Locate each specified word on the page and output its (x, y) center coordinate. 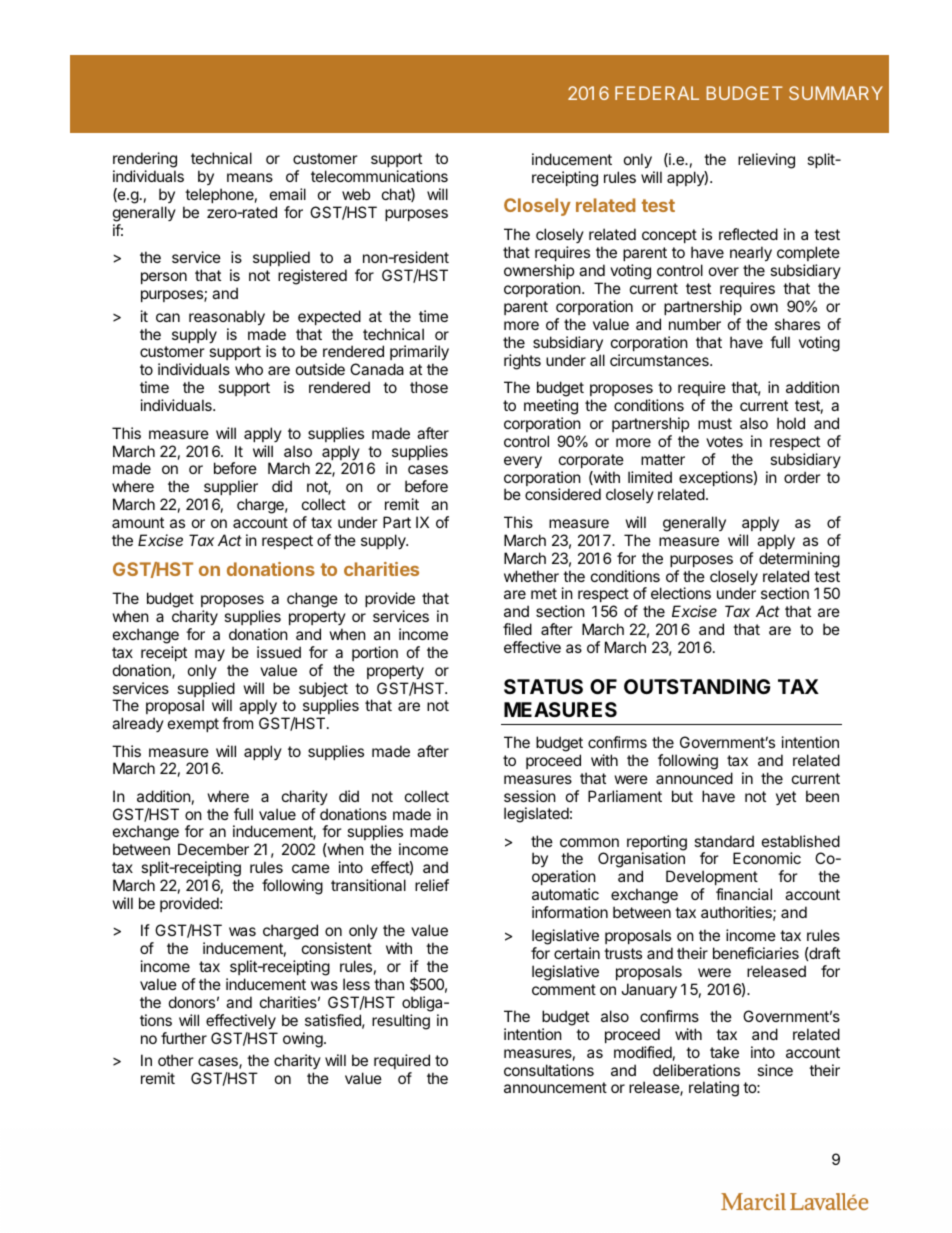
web (356, 194)
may (210, 655)
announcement (555, 1087)
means (250, 177)
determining (799, 560)
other (176, 1060)
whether (531, 576)
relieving (766, 161)
